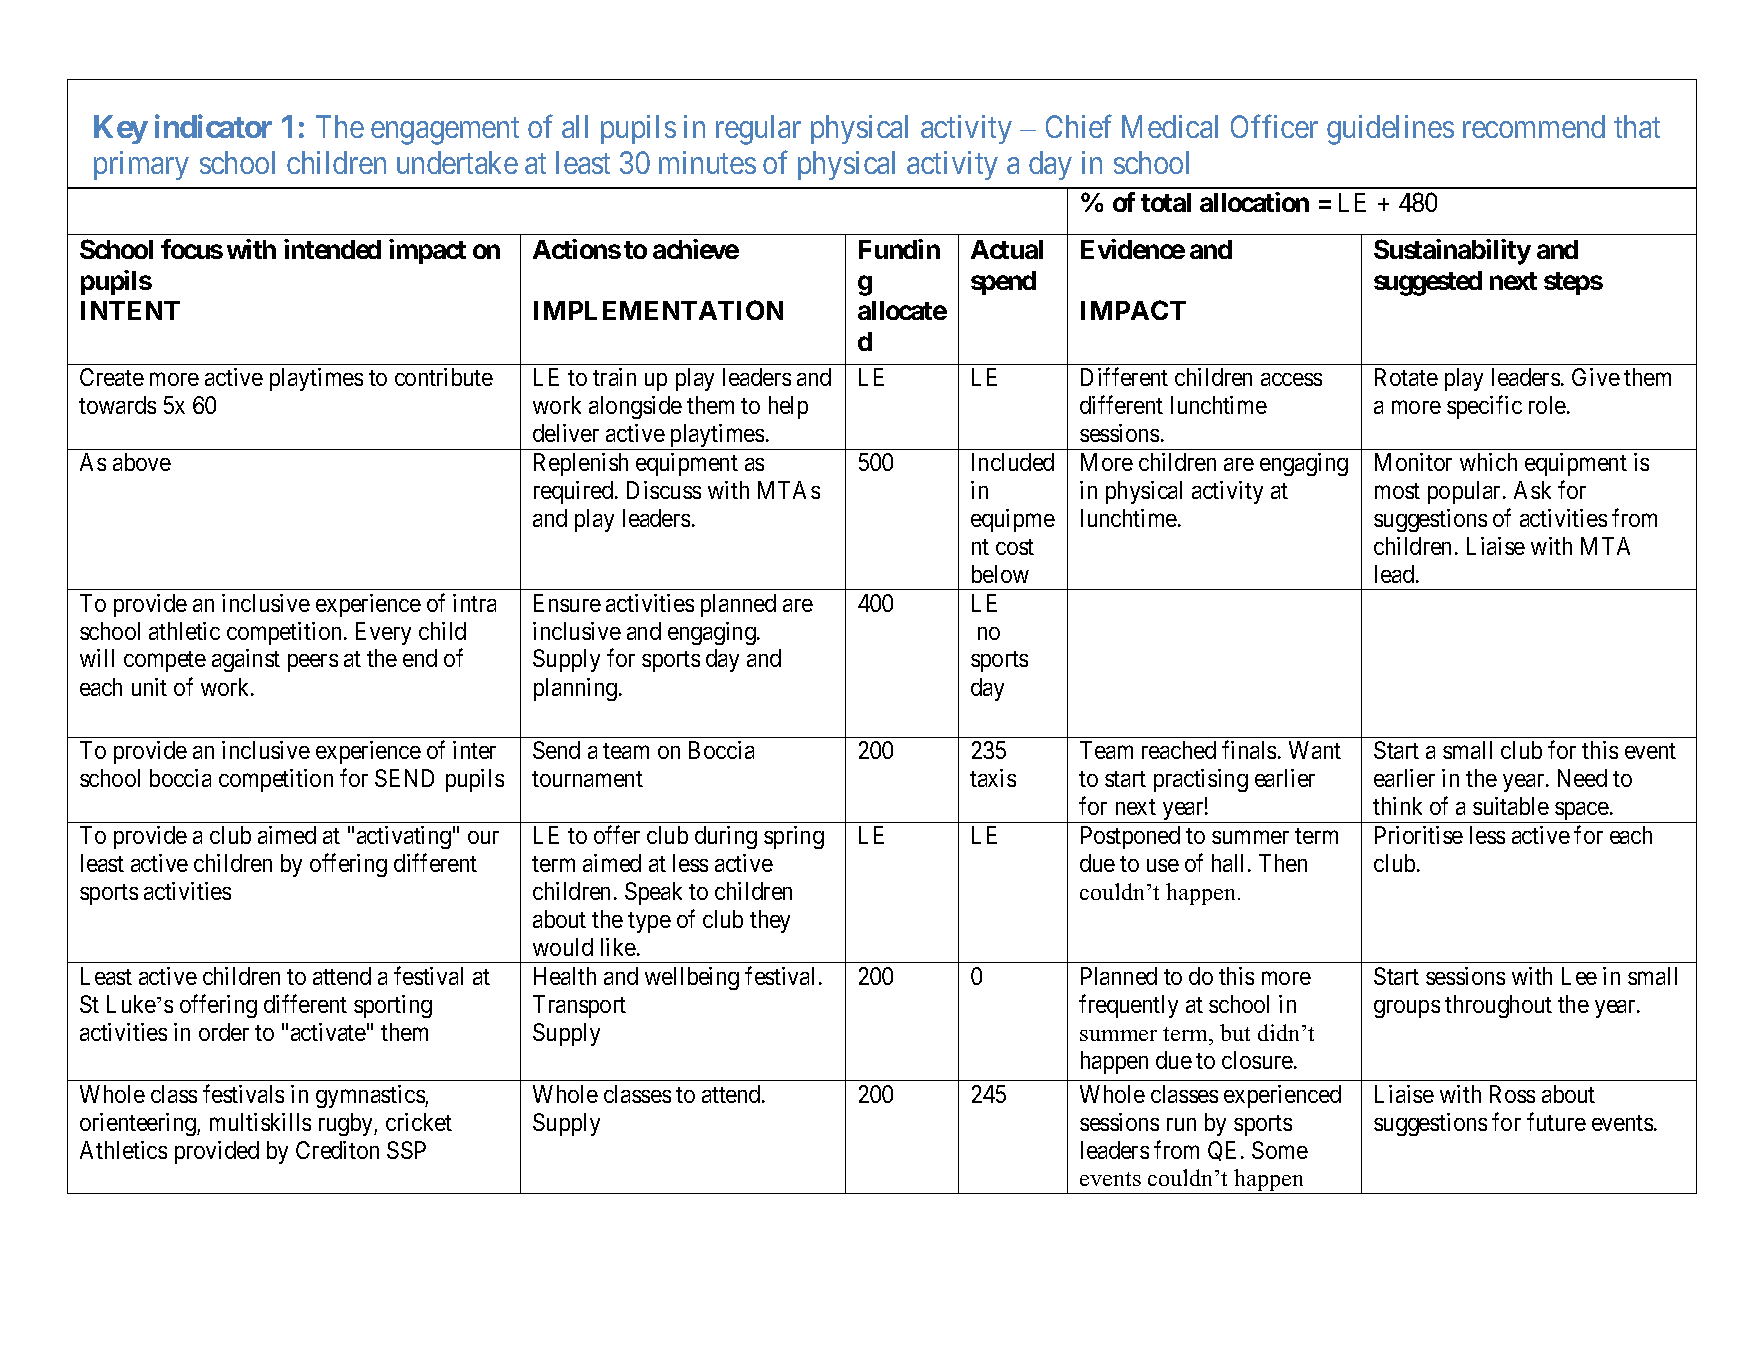 Image resolution: width=1747 pixels, height=1350 pixels. I want to click on popular, so click(1464, 492).
